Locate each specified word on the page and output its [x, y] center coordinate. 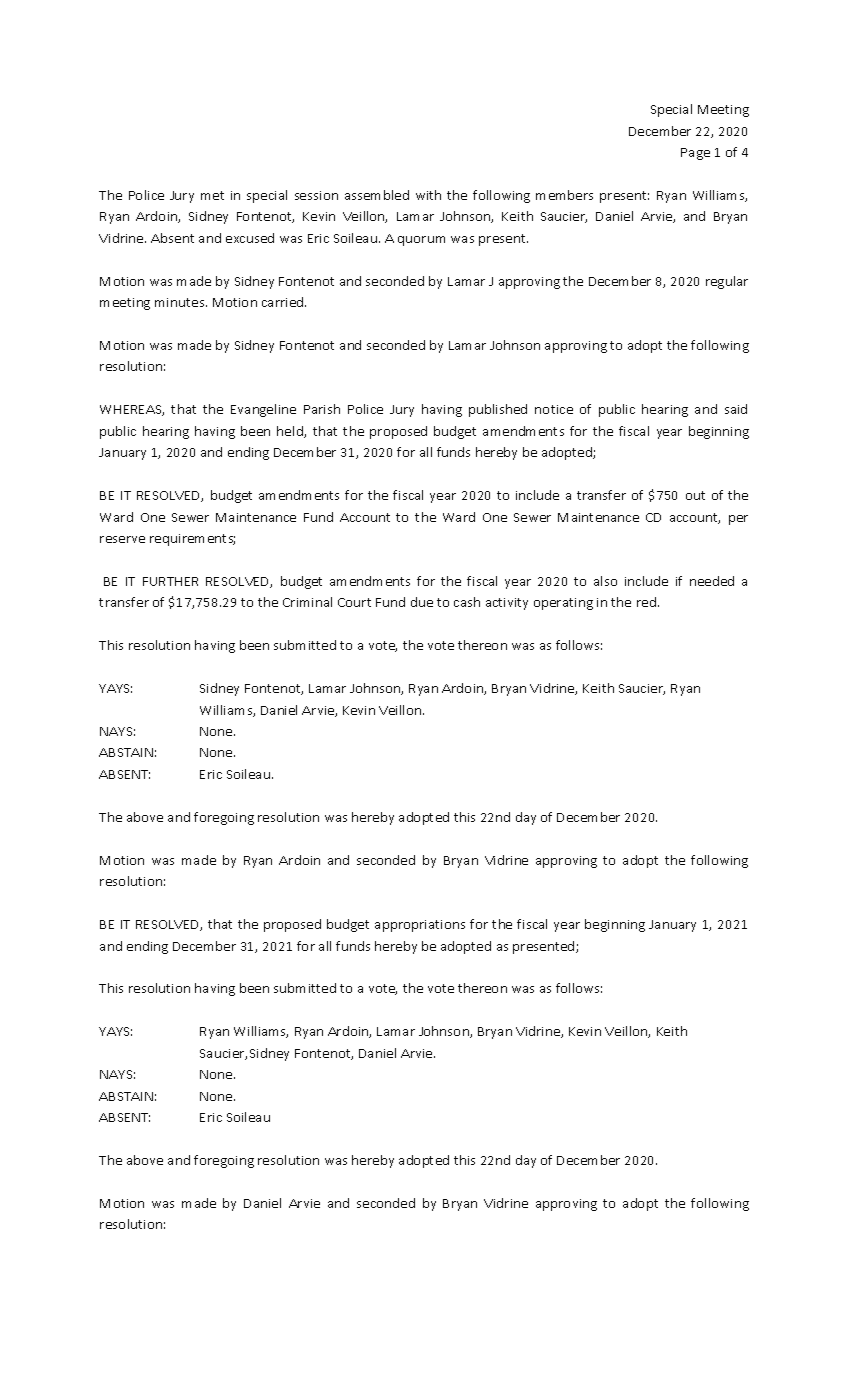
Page [695, 154]
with [428, 195]
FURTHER [170, 581]
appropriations [420, 926]
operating [563, 604]
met [212, 195]
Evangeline [263, 410]
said [736, 409]
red [646, 602]
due [422, 602]
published [498, 410]
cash [467, 602]
